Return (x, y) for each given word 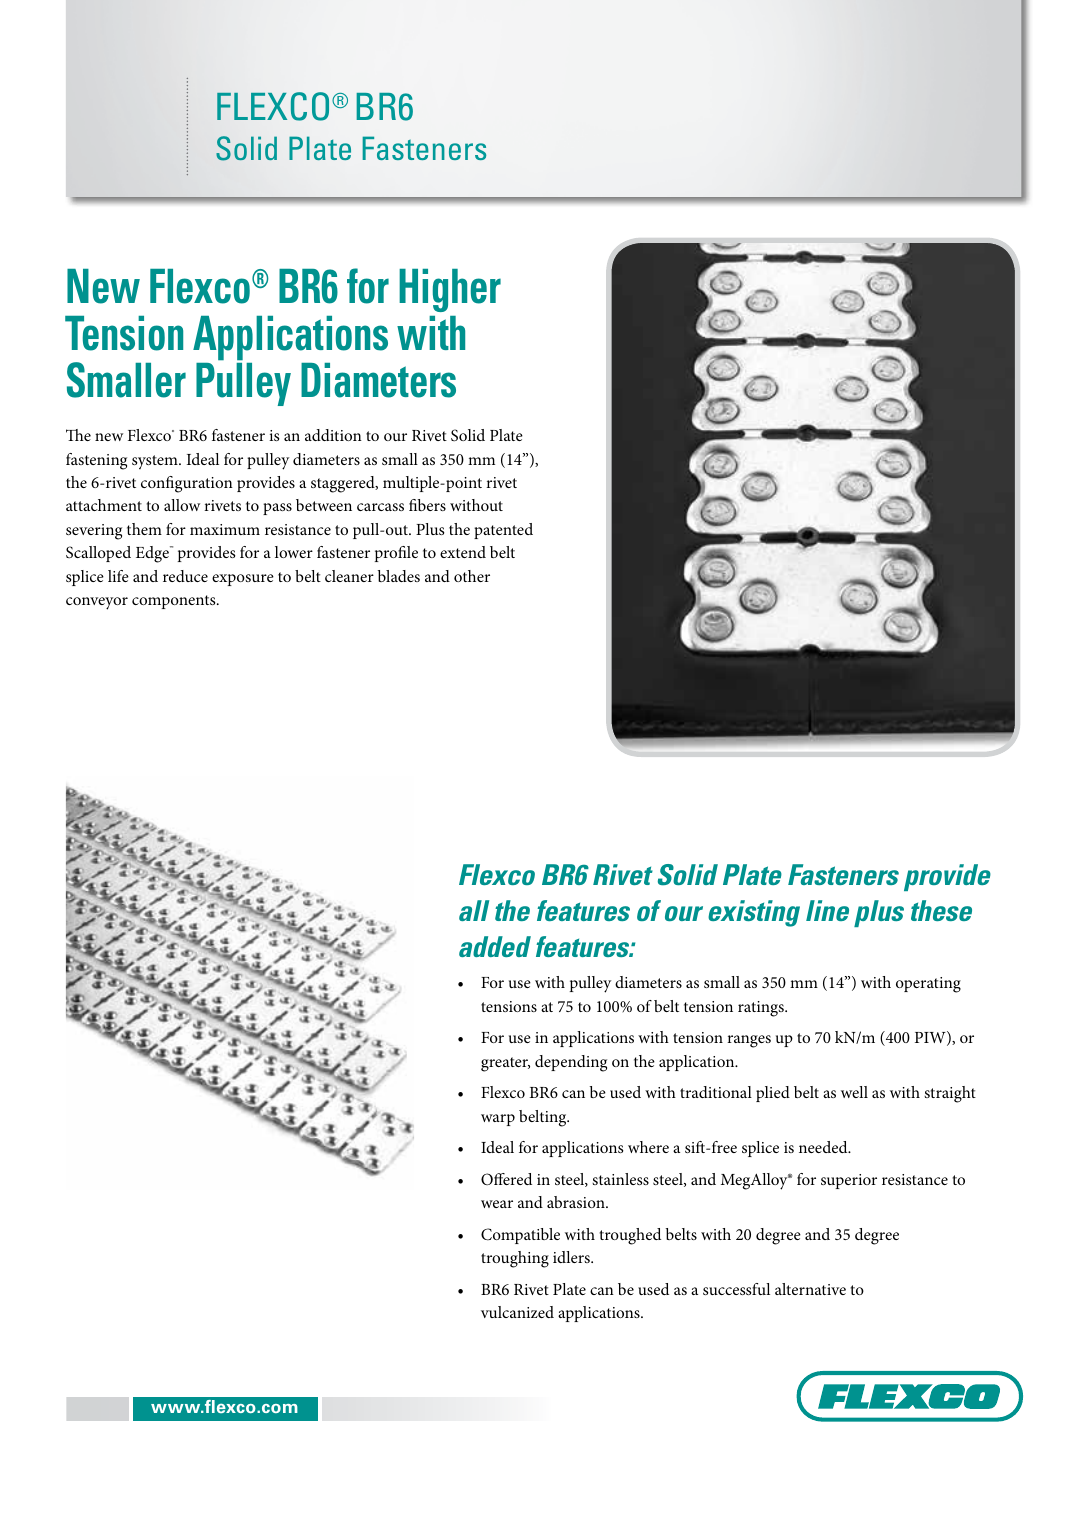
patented (503, 531)
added (495, 946)
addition (333, 435)
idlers (572, 1257)
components (175, 602)
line (827, 910)
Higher (450, 290)
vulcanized (517, 1312)
